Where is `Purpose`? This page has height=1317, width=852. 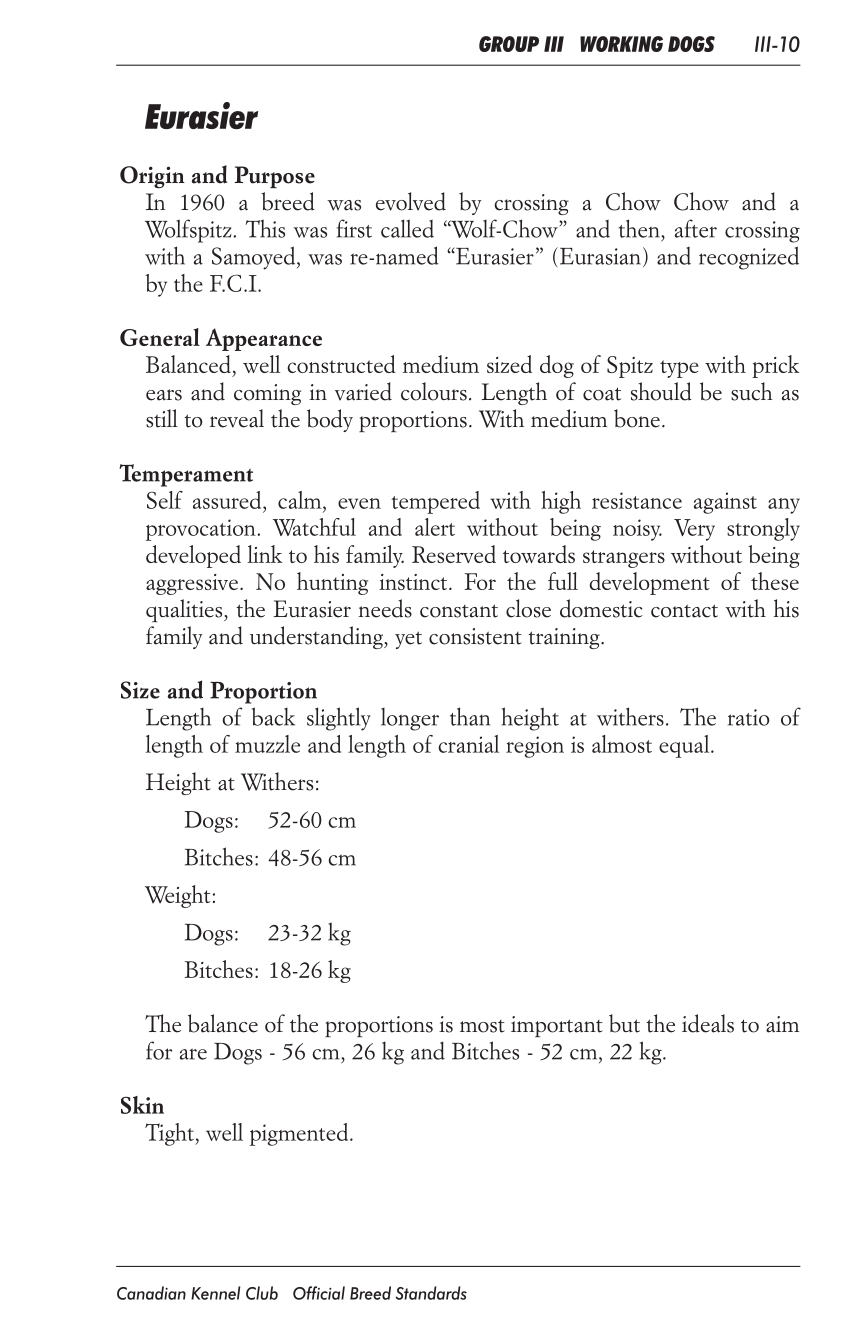
Purpose is located at coordinates (275, 177).
